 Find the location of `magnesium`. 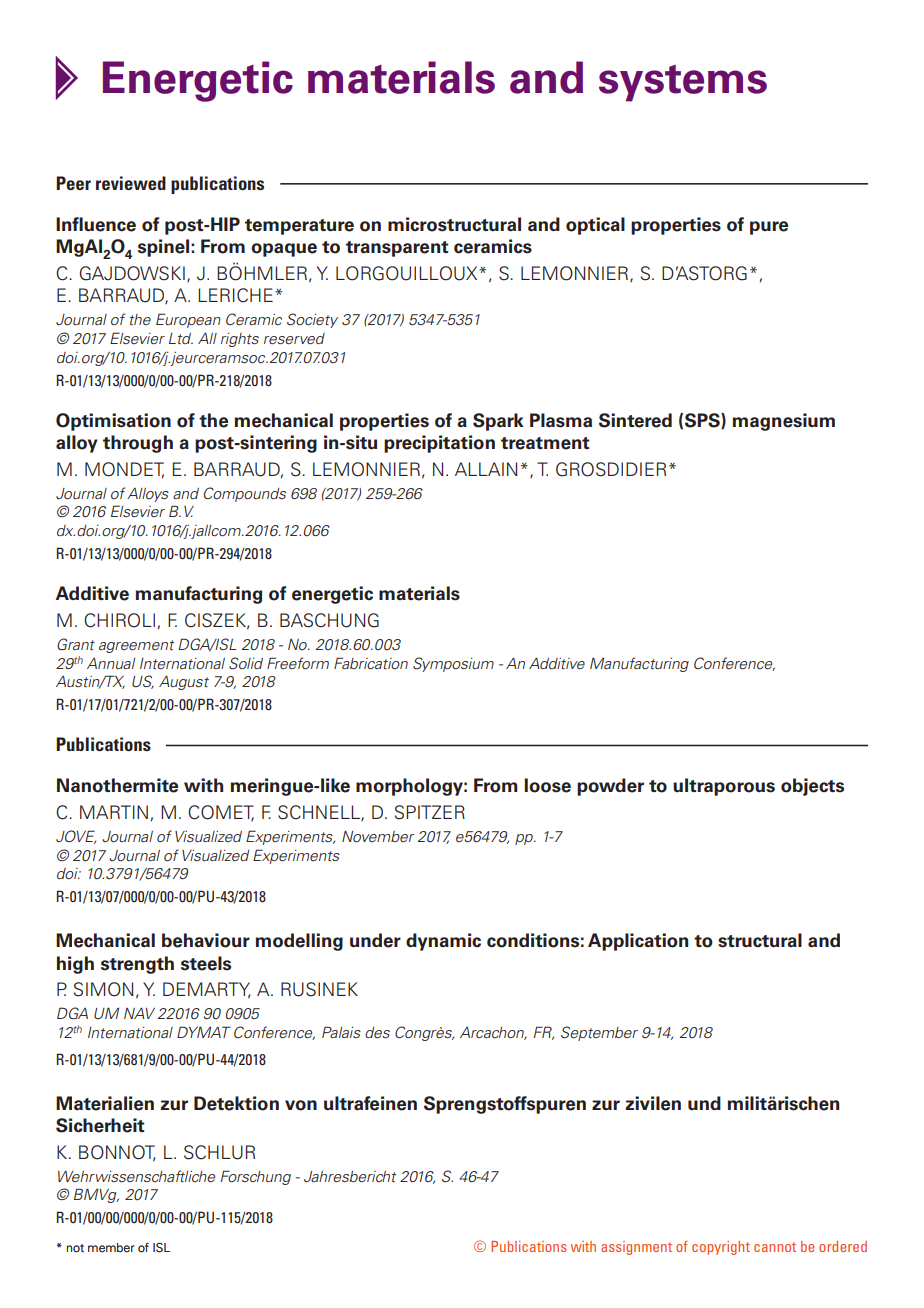

magnesium is located at coordinates (783, 422).
